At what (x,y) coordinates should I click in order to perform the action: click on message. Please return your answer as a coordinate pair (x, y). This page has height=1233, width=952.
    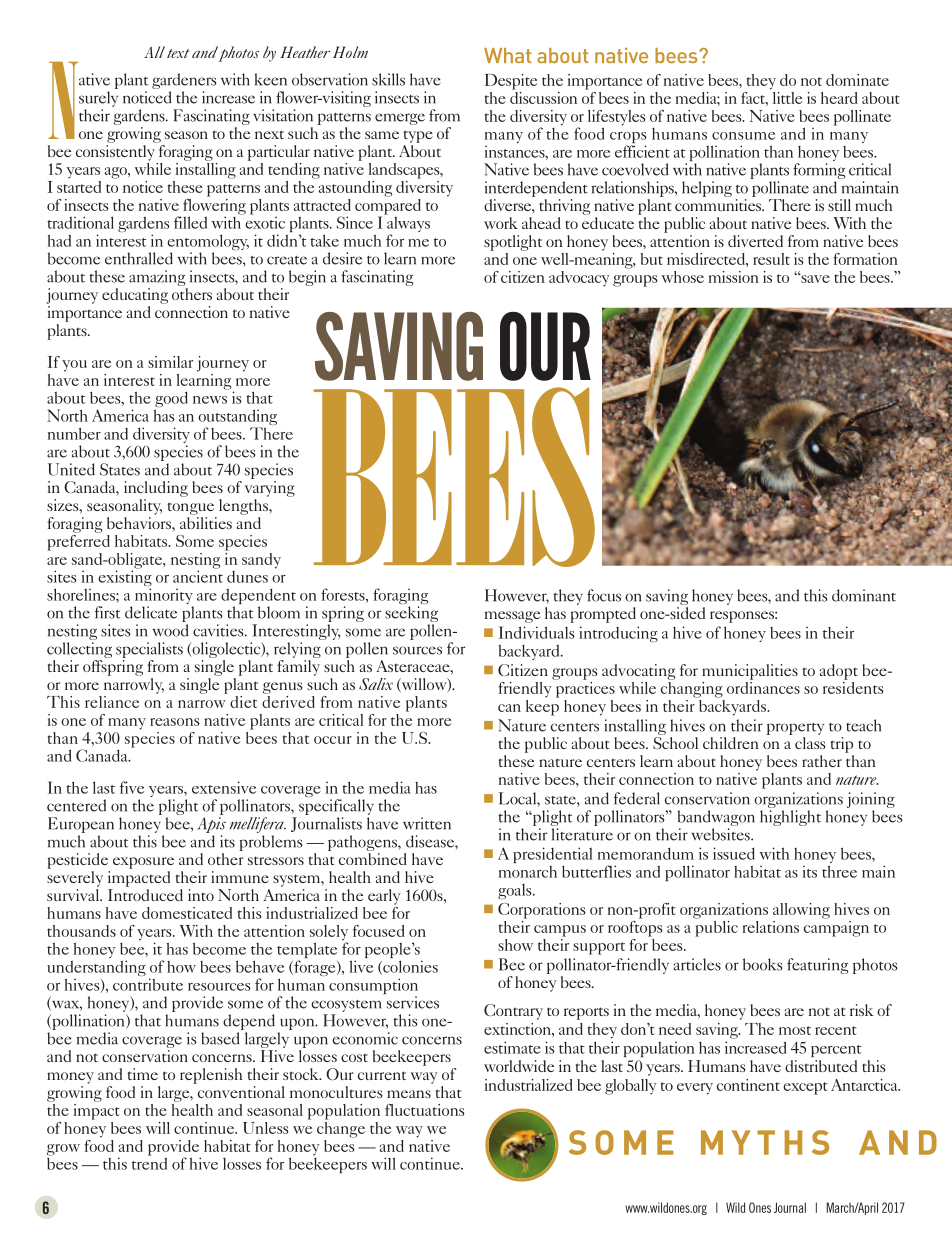
    Looking at the image, I should click on (512, 617).
